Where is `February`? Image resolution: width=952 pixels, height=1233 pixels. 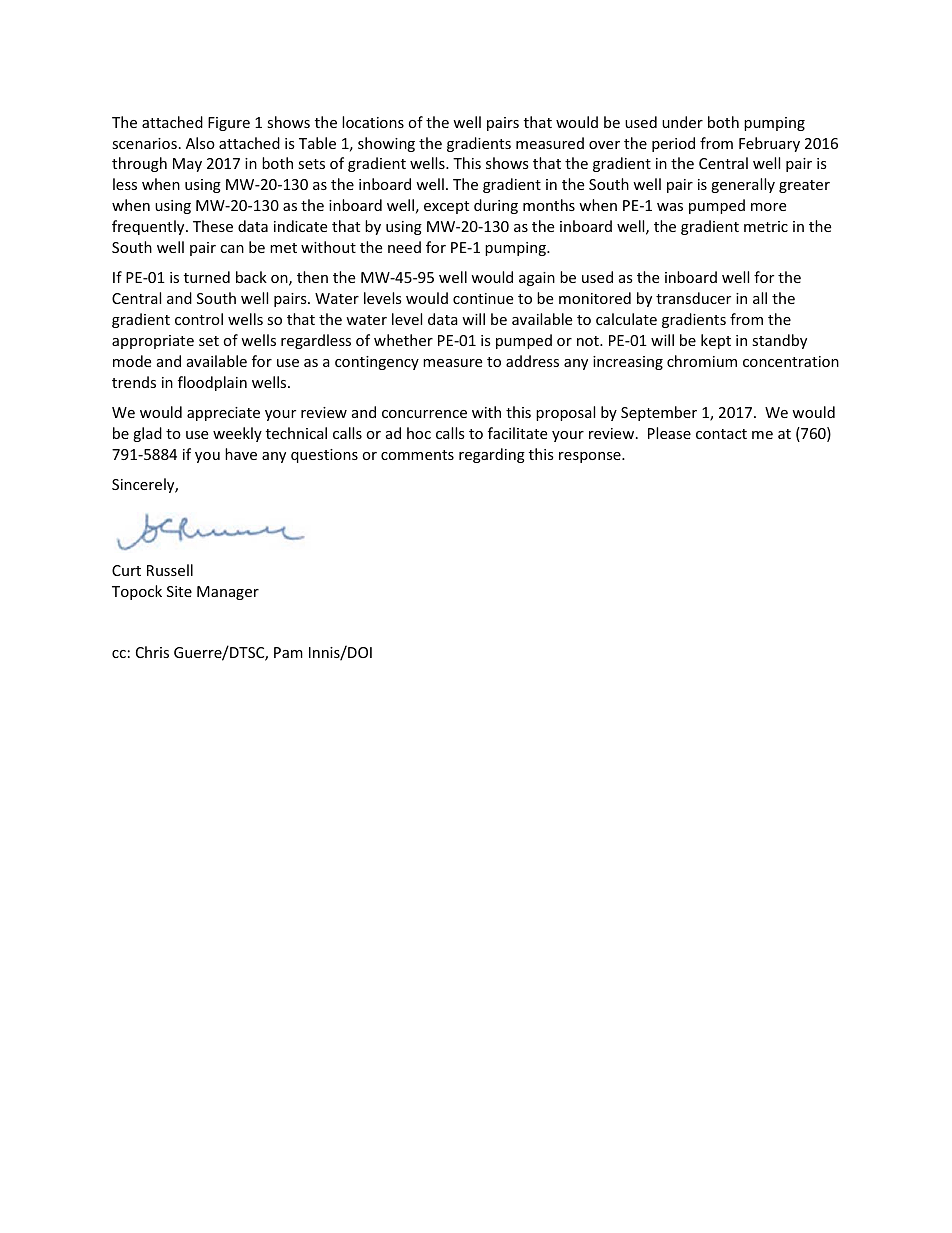
February is located at coordinates (769, 144).
